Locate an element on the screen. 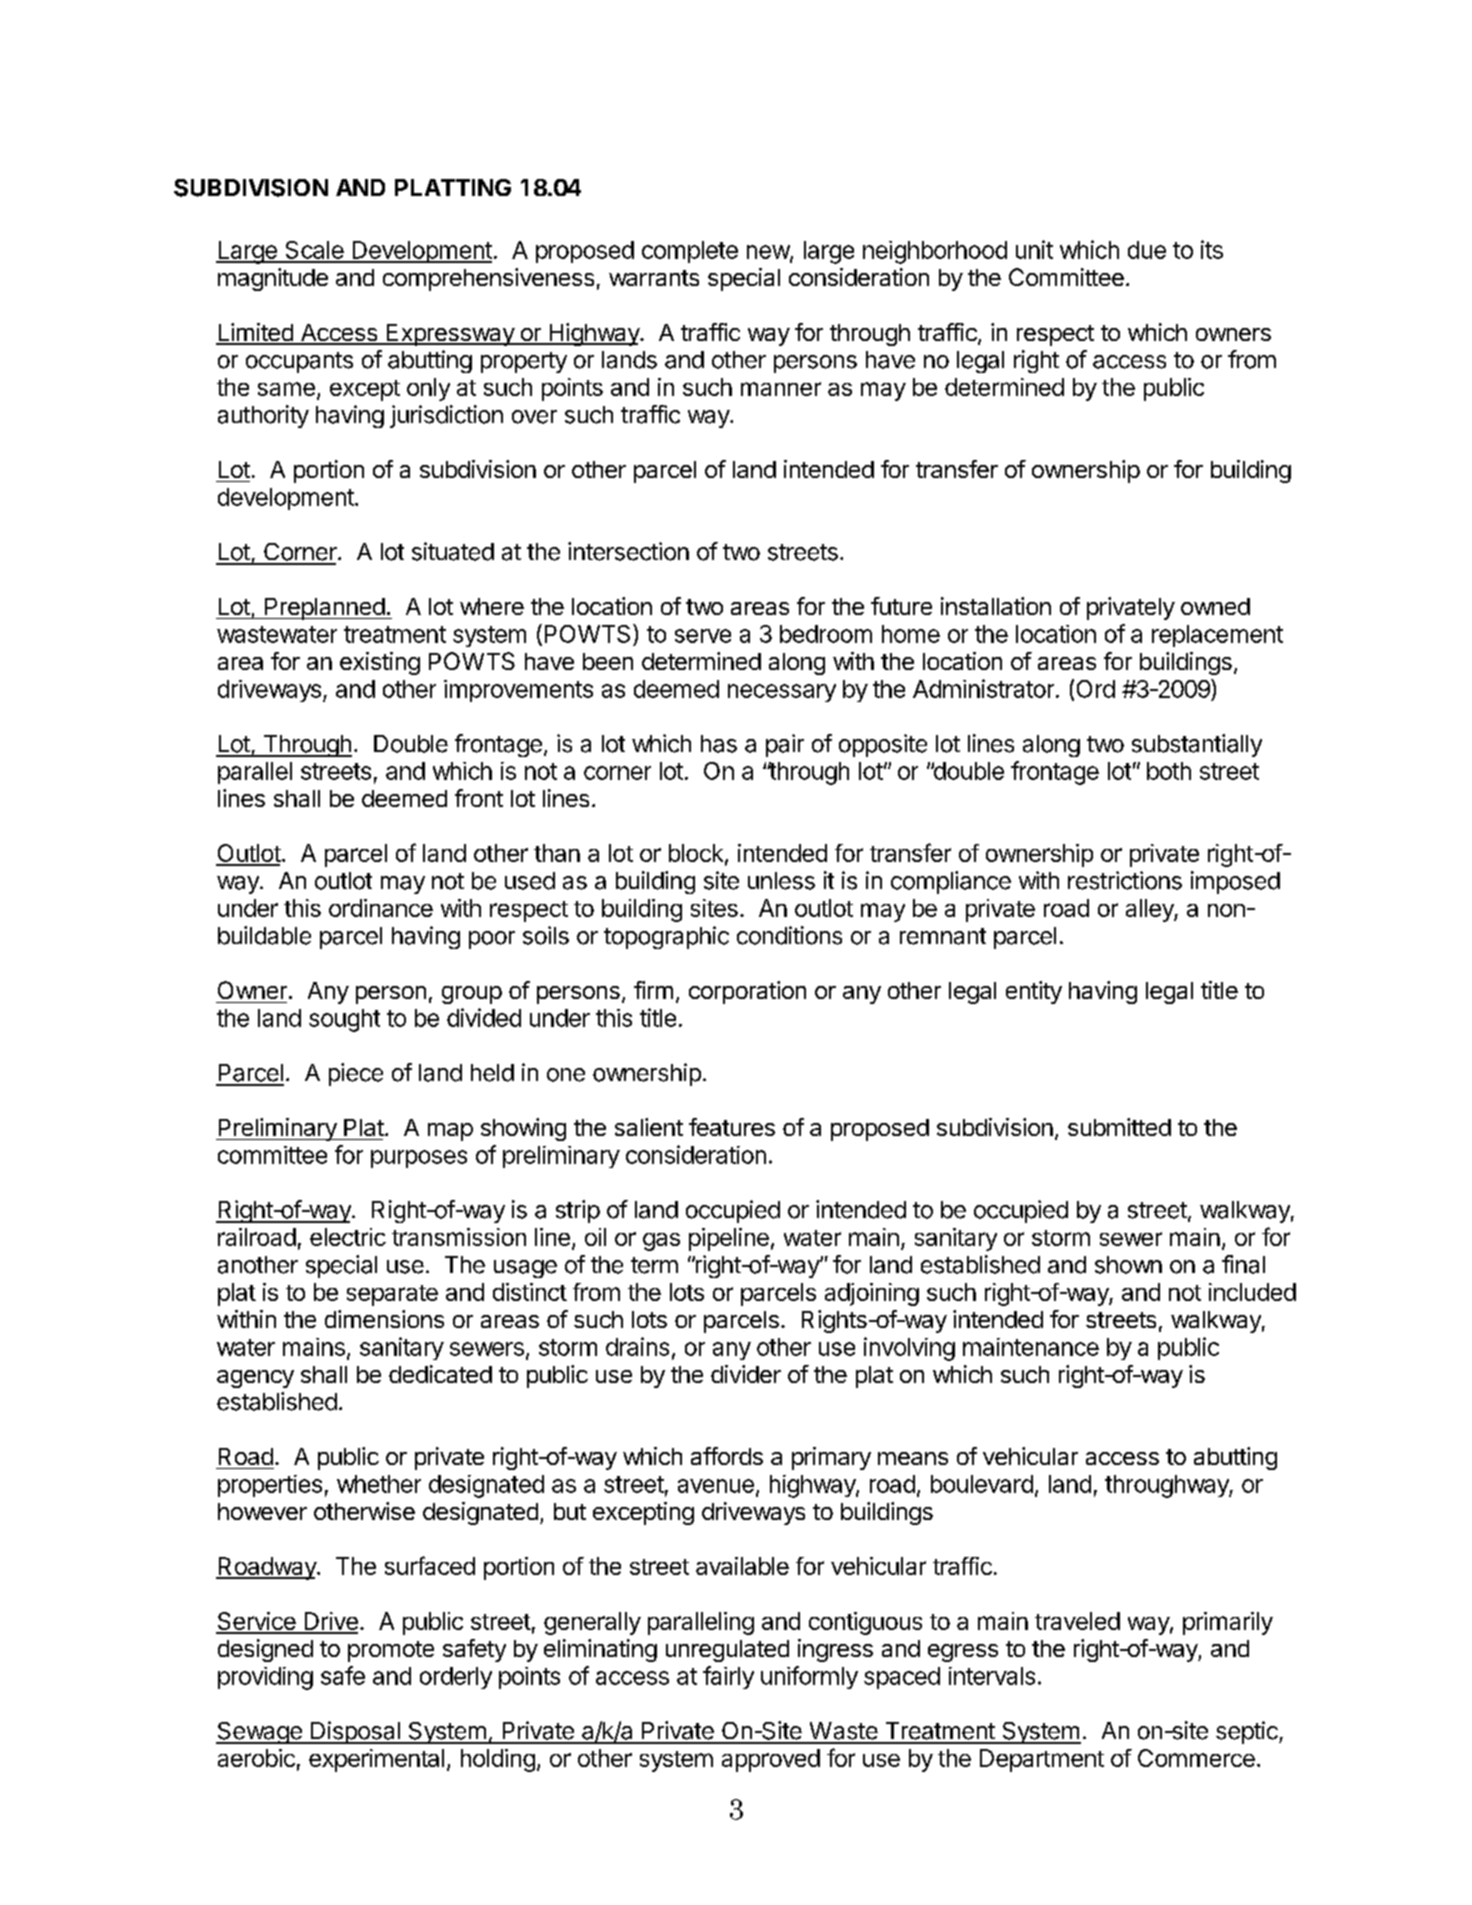 The width and height of the screenshot is (1472, 1905). corporation is located at coordinates (747, 992).
